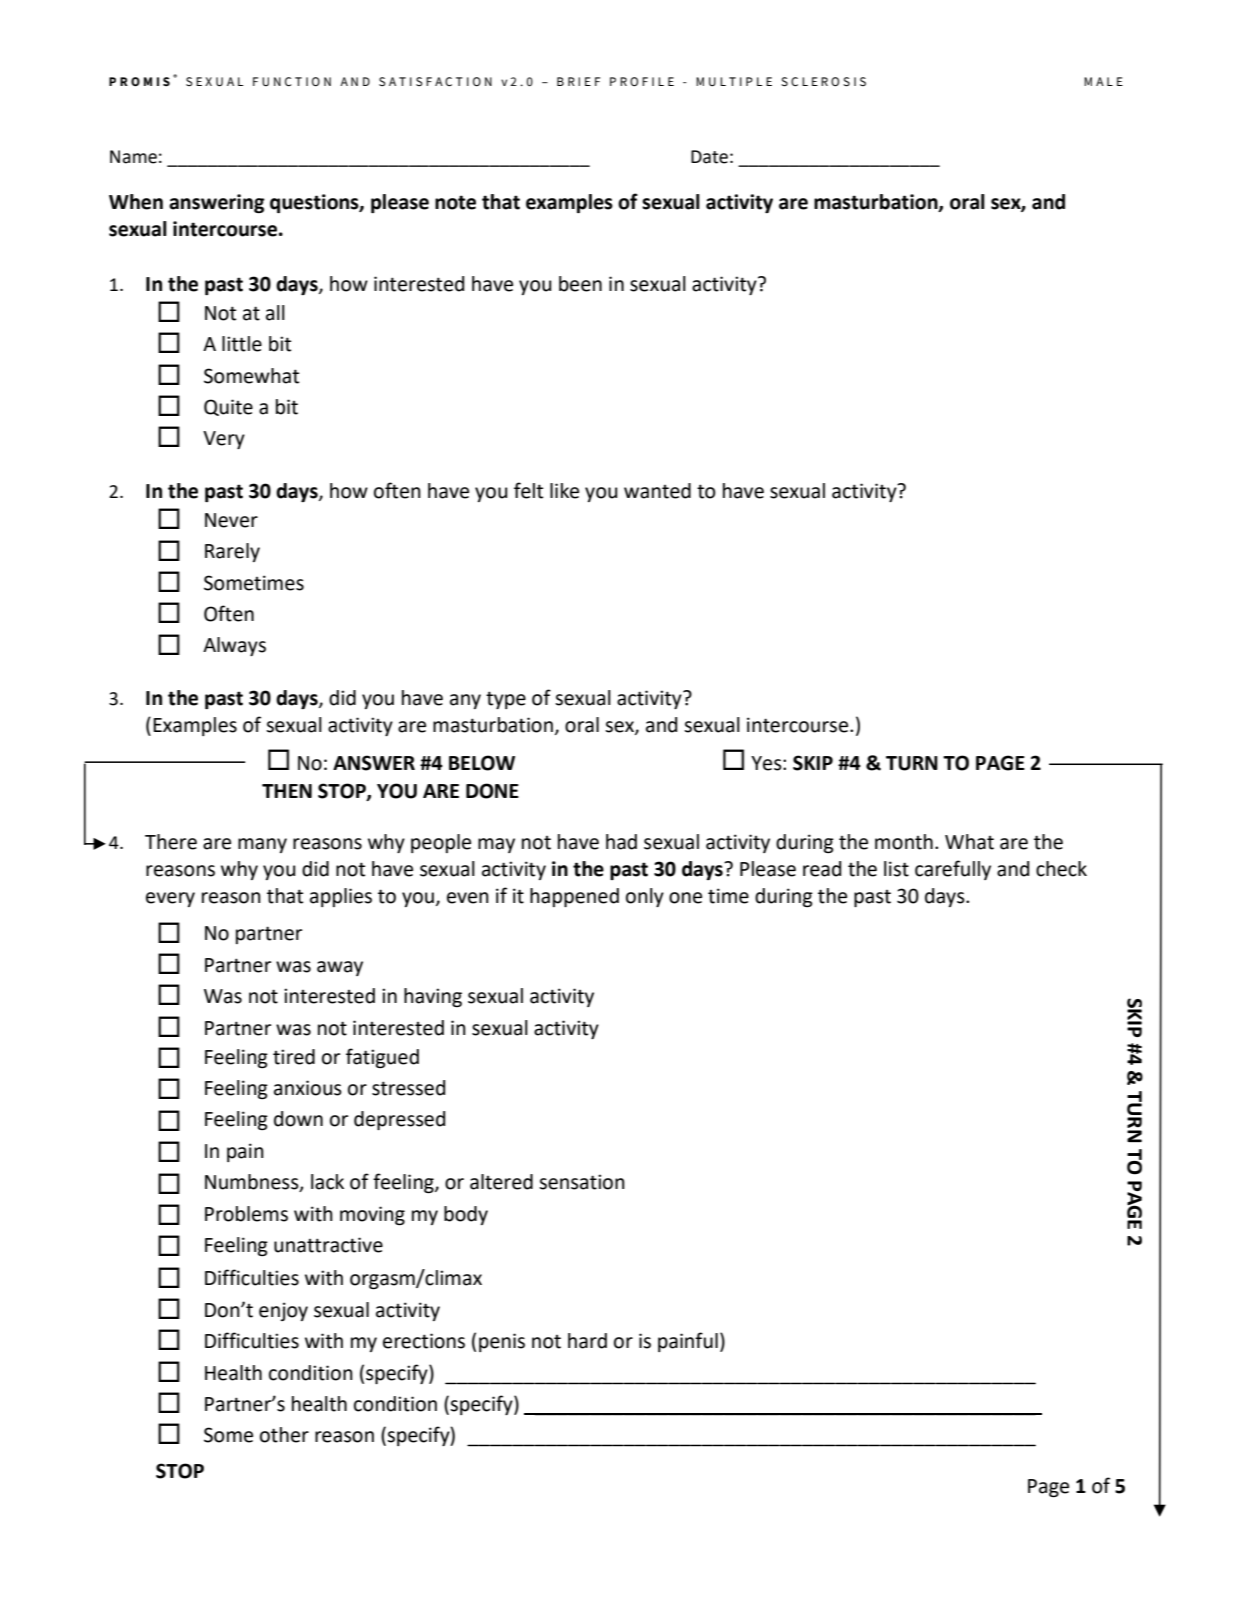  What do you see at coordinates (287, 791) in the screenshot?
I see `THEN` at bounding box center [287, 791].
